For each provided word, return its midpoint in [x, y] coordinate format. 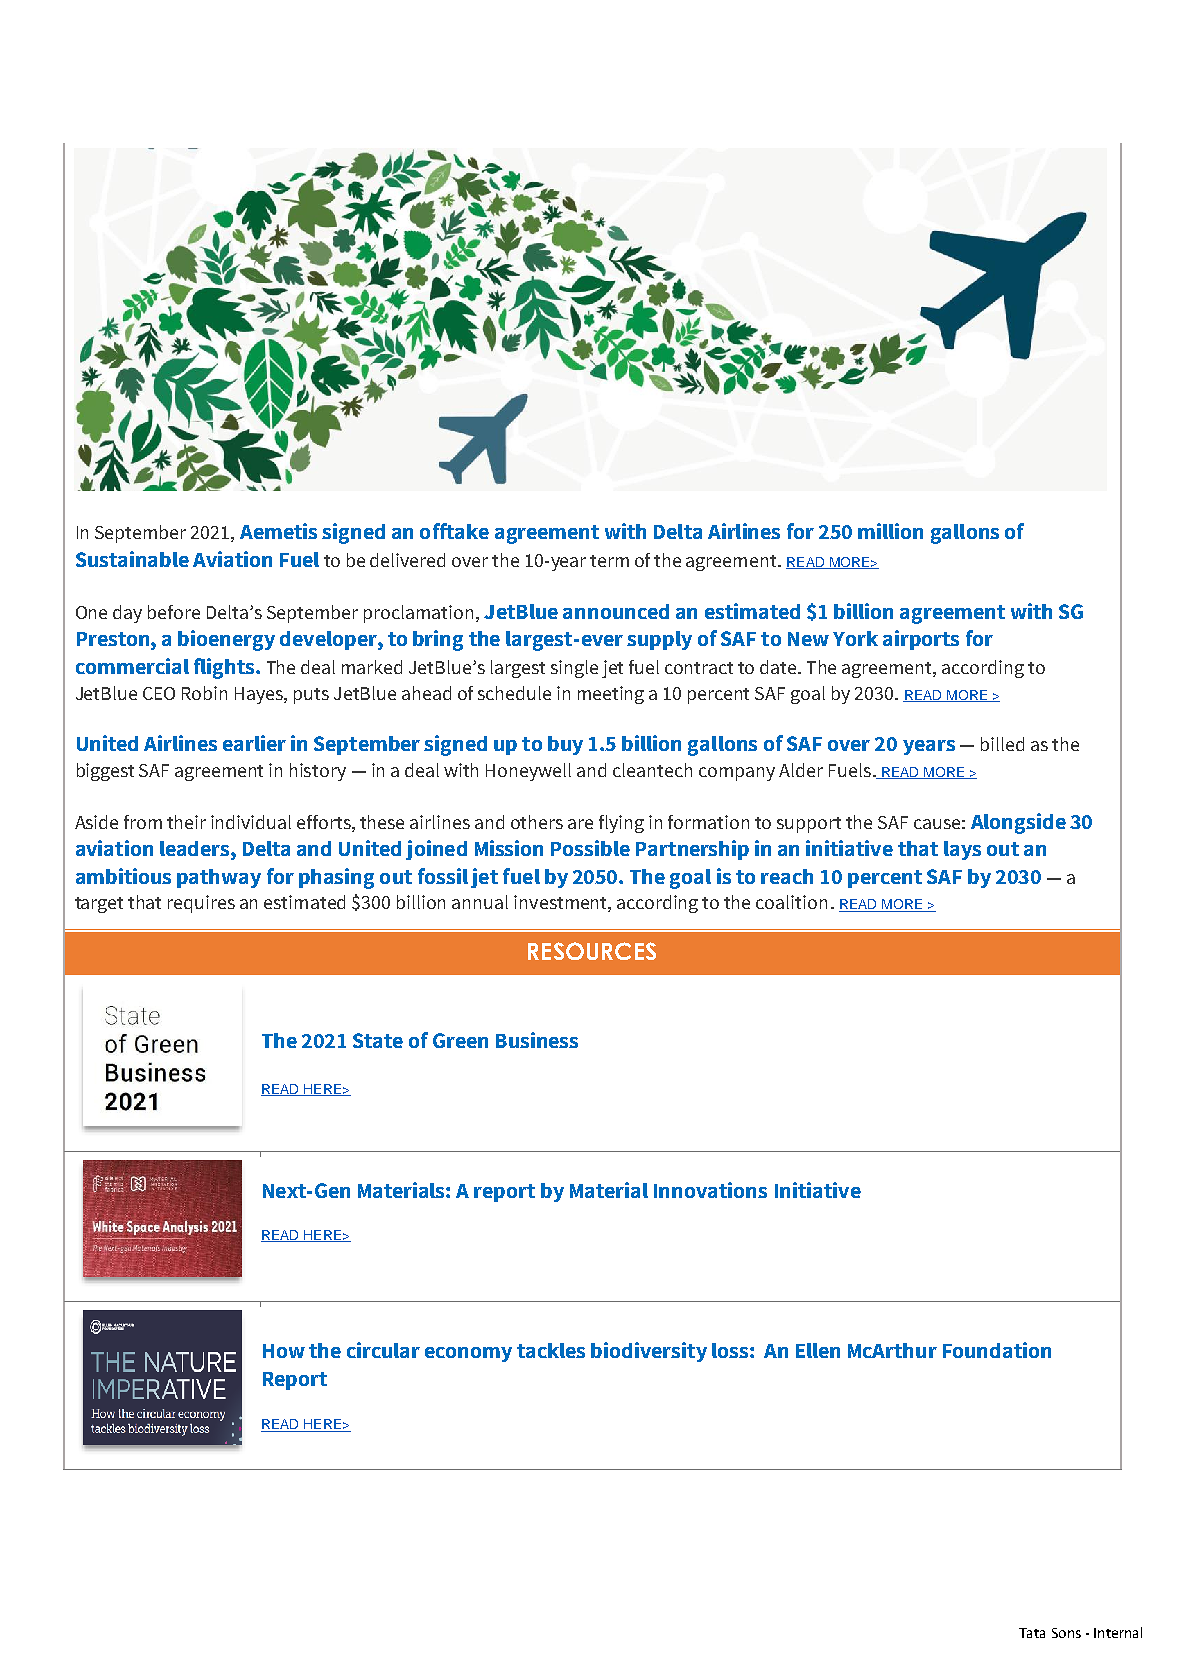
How [284, 1351]
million [890, 531]
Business [537, 1040]
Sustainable [132, 559]
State [378, 1040]
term [609, 561]
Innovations [710, 1190]
